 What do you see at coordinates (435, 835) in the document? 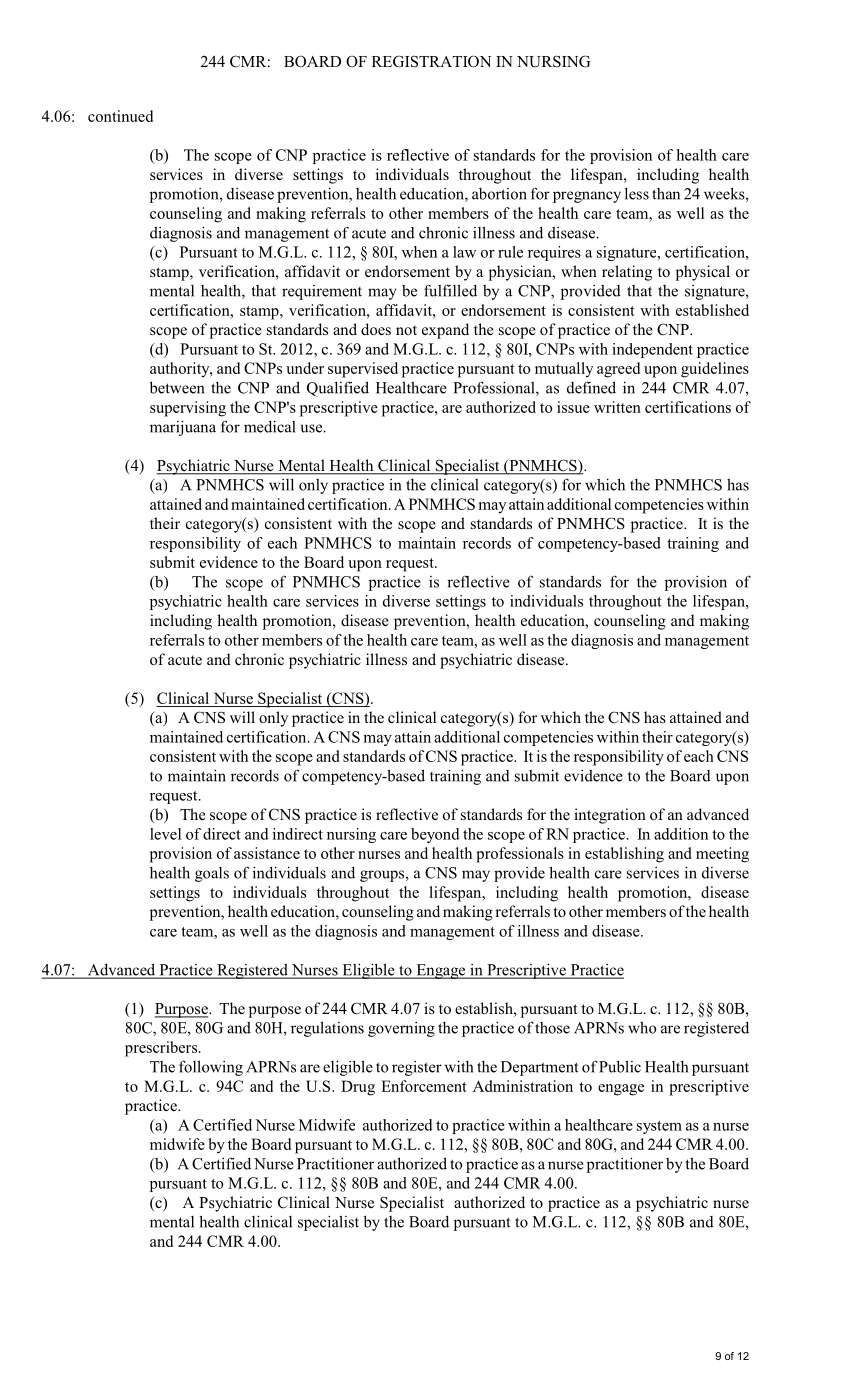
I see `beyond` at bounding box center [435, 835].
